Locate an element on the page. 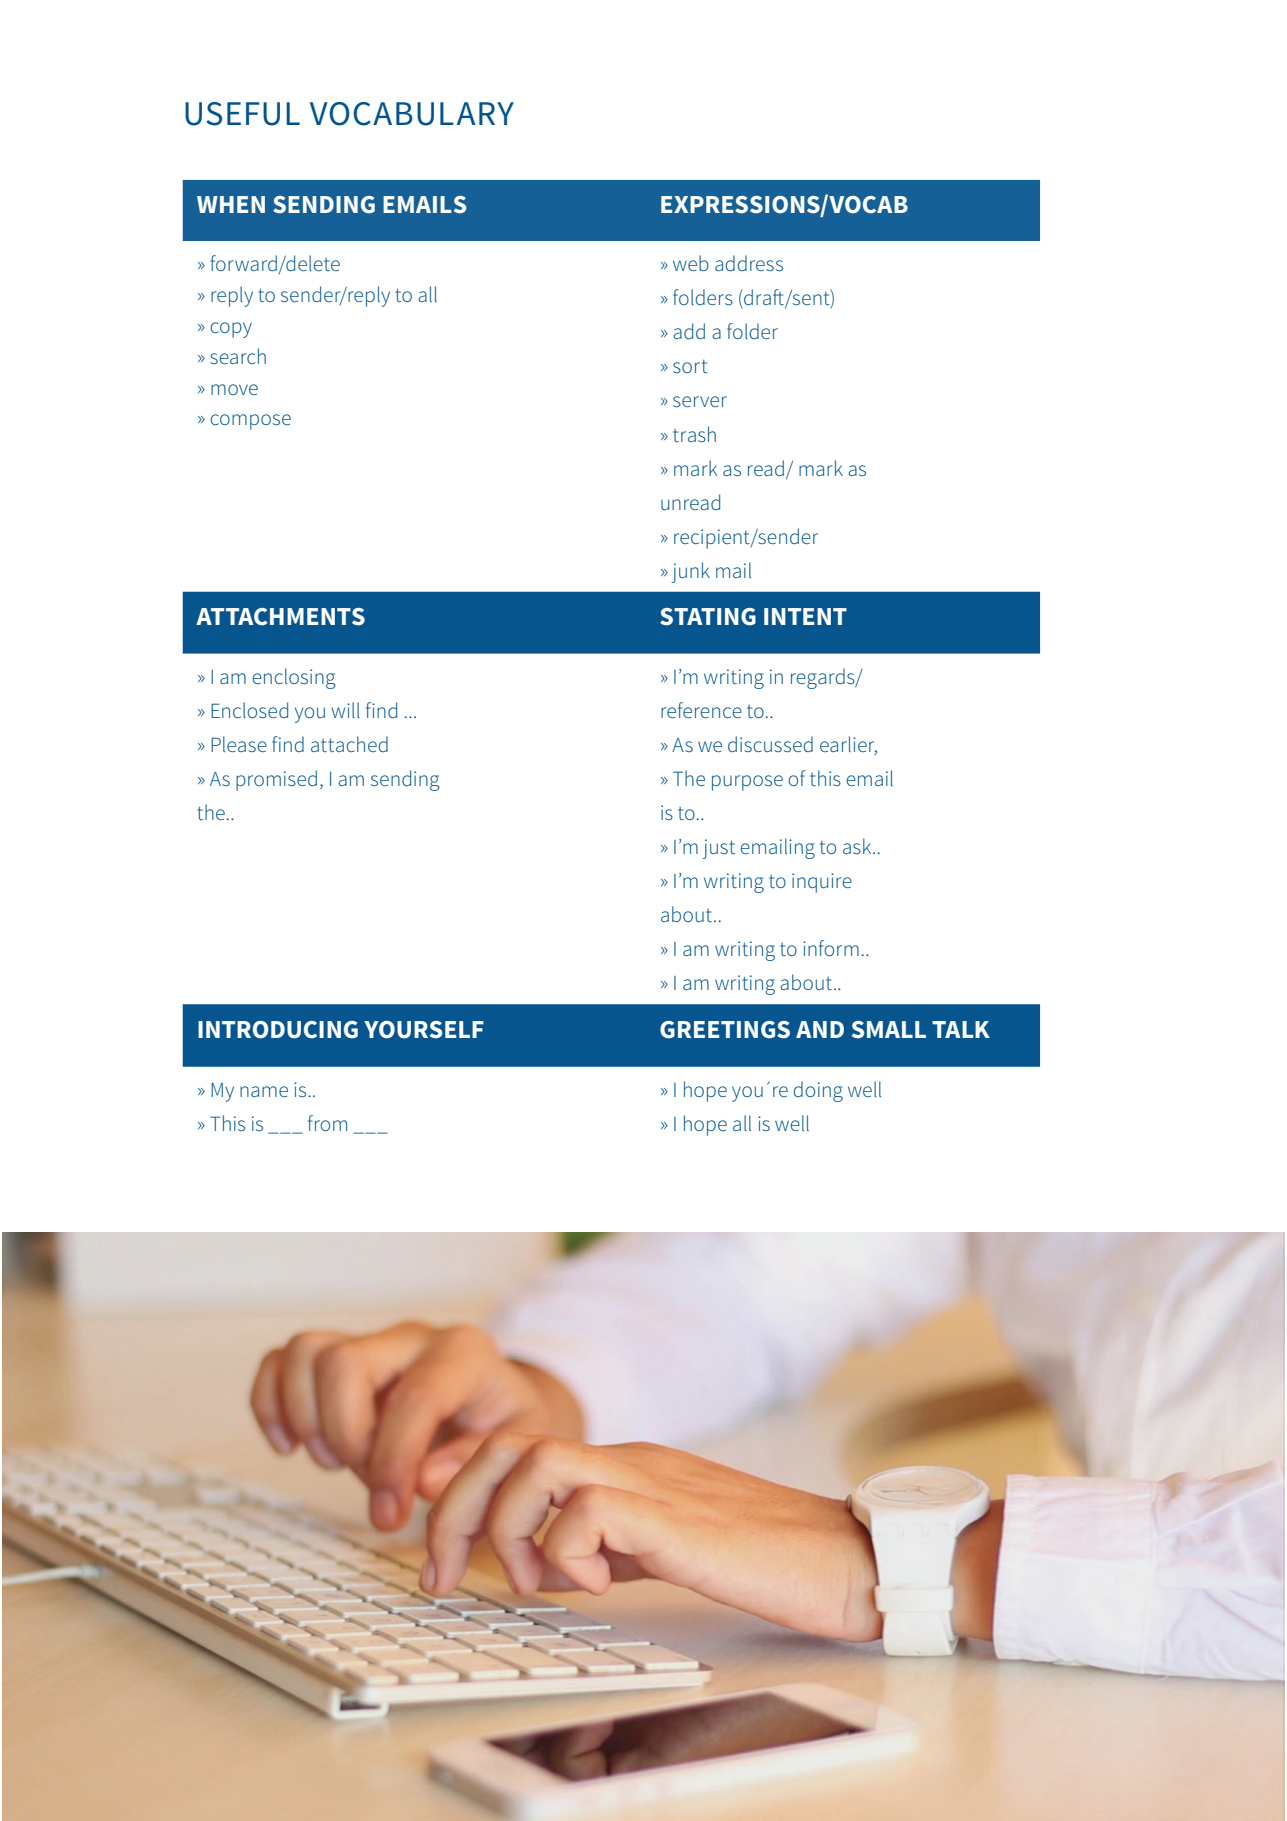  doing is located at coordinates (818, 1091).
